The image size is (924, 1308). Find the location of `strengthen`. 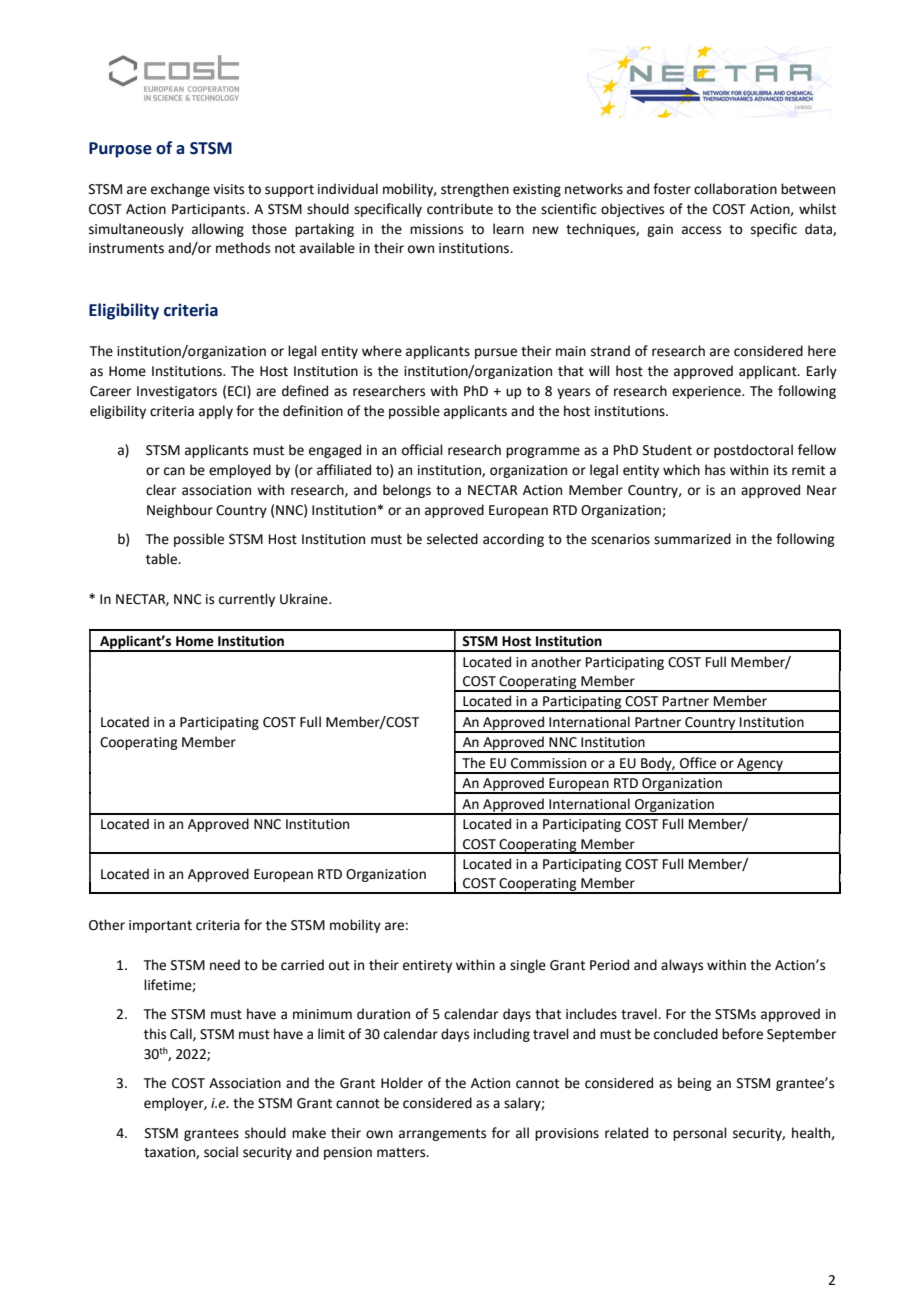

strengthen is located at coordinates (475, 190).
